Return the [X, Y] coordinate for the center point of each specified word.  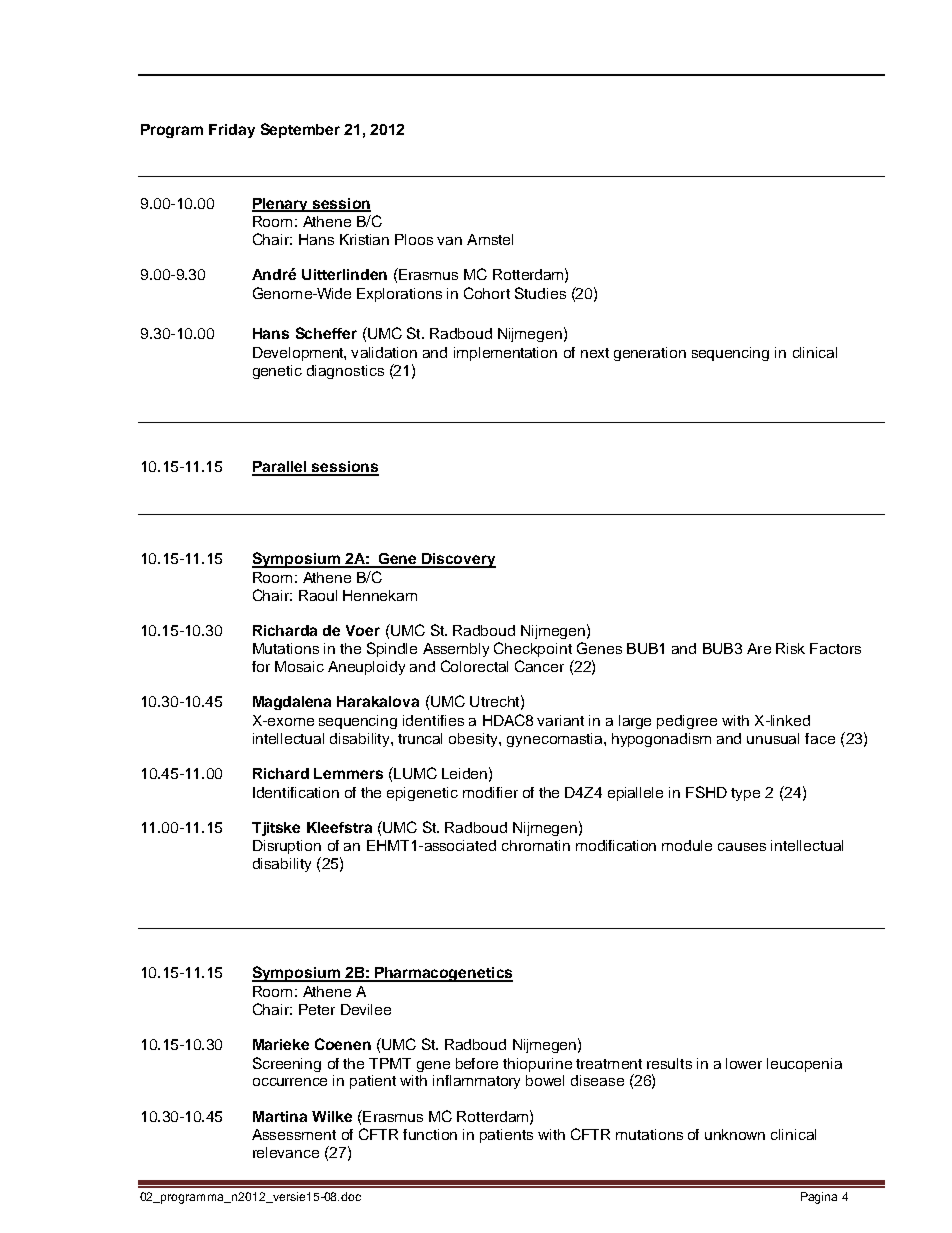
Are [759, 648]
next [595, 353]
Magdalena [292, 703]
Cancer [539, 666]
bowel [545, 1080]
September [300, 130]
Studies [540, 293]
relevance [286, 1152]
